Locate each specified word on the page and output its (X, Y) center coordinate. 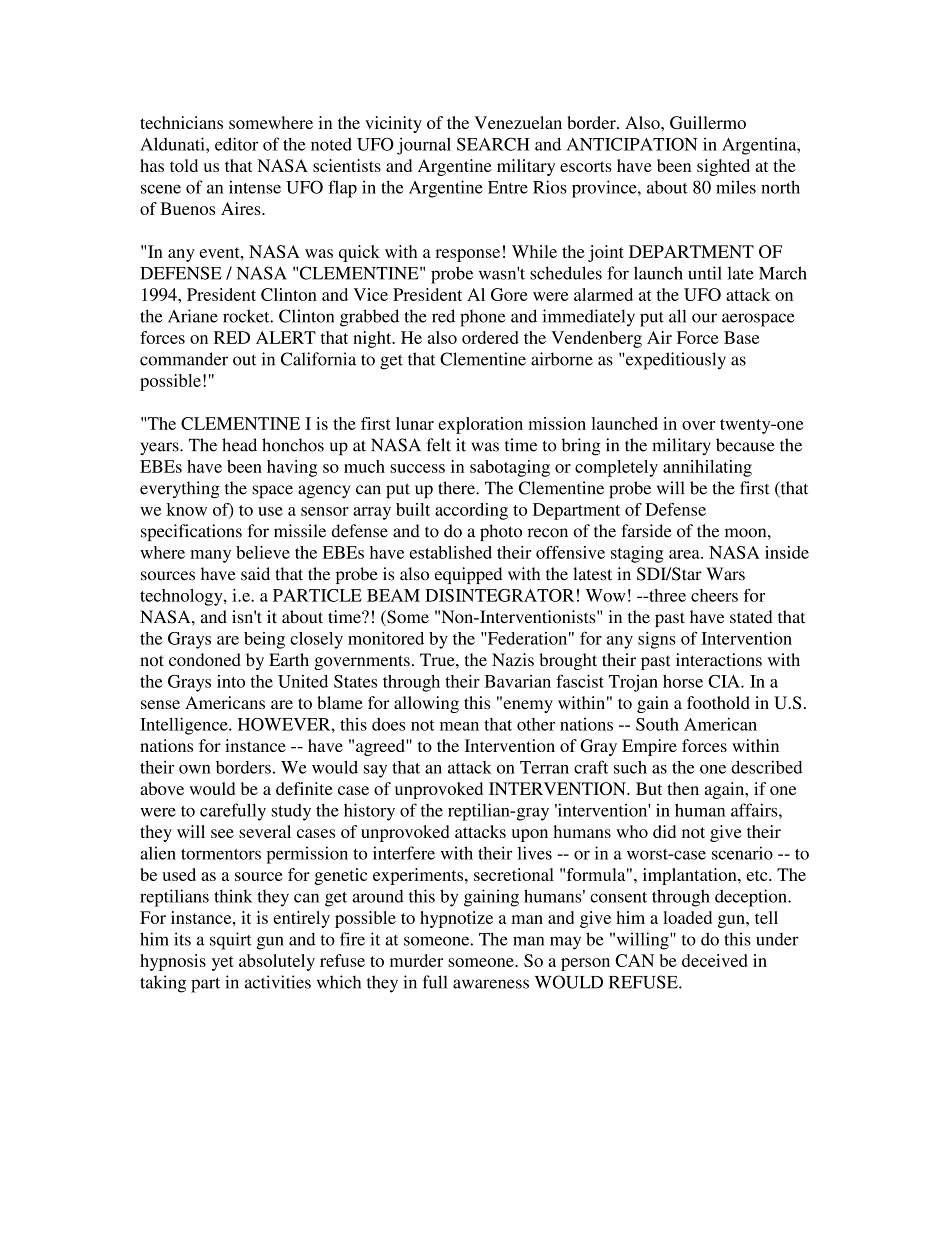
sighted (723, 167)
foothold (718, 702)
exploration (480, 425)
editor (236, 144)
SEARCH (493, 144)
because (745, 445)
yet (223, 963)
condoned (205, 659)
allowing (426, 704)
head (239, 445)
